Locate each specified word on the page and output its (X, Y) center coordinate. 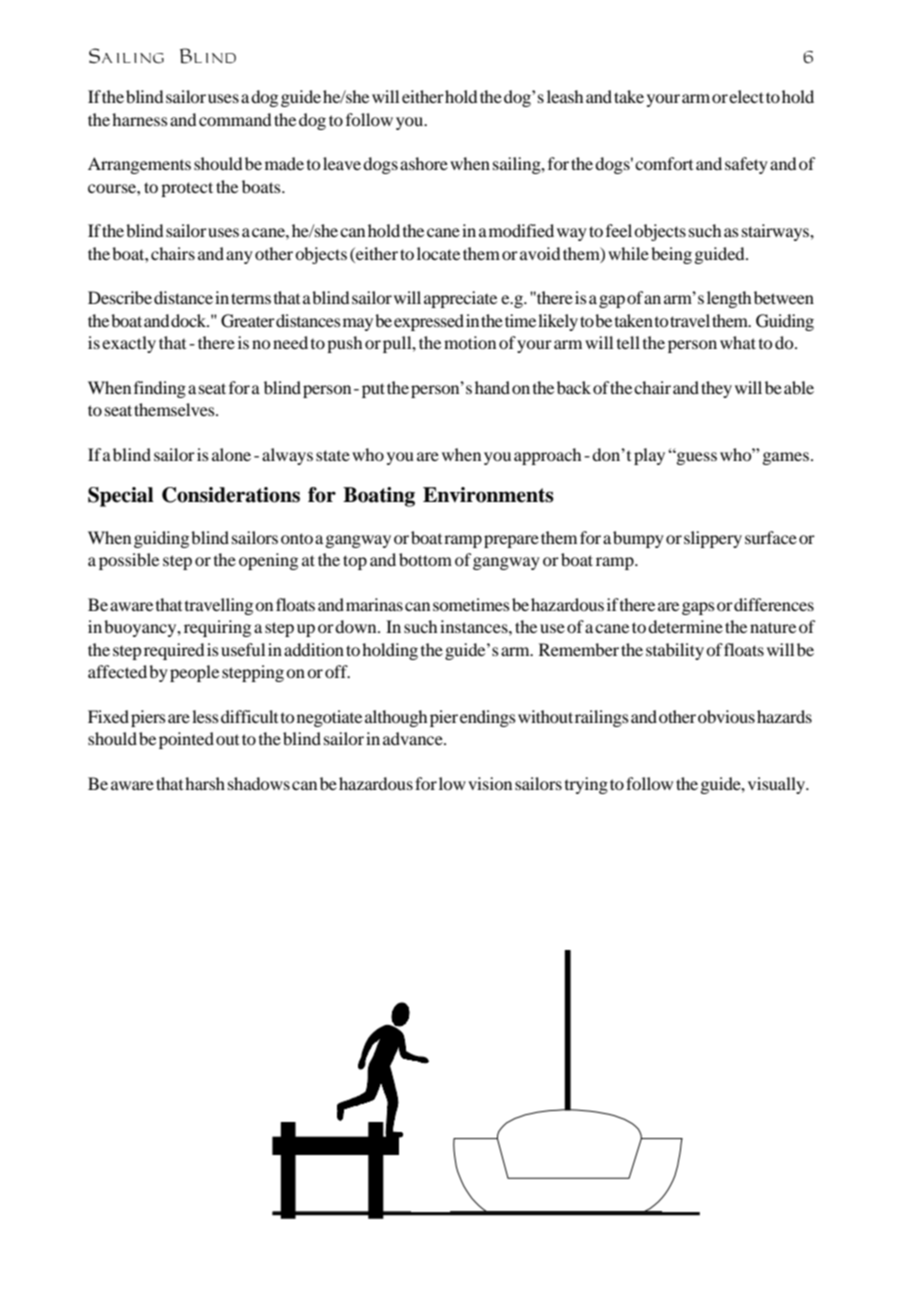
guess (695, 458)
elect (746, 96)
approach (547, 456)
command (235, 119)
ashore (424, 163)
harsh (205, 783)
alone (231, 454)
